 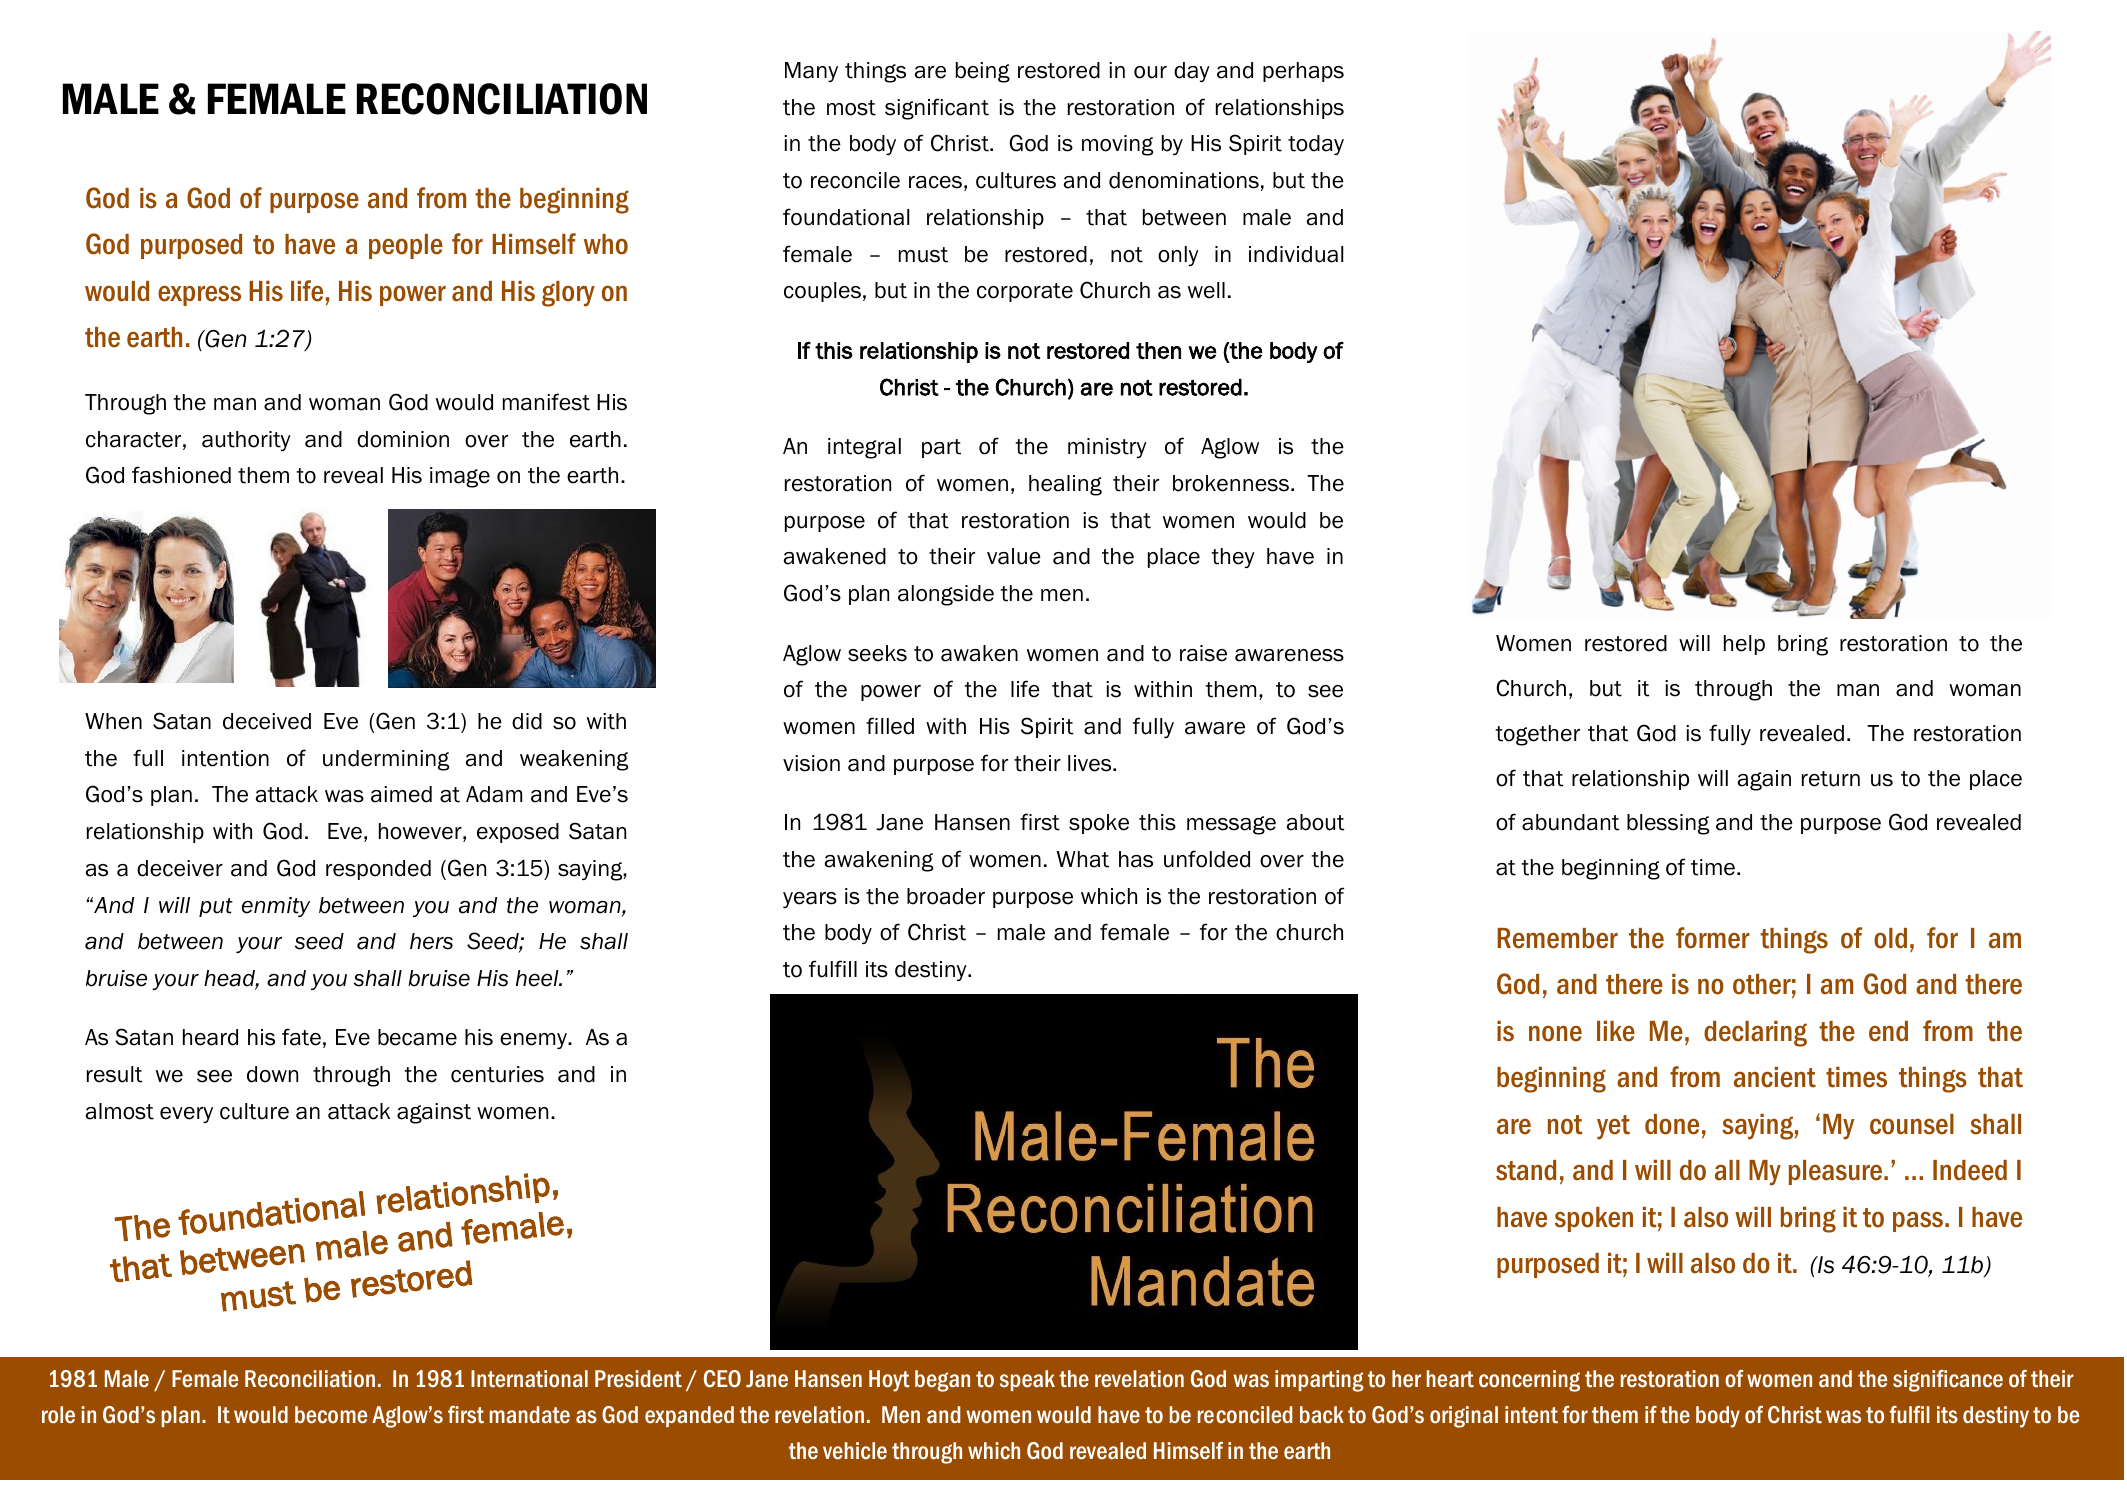 I want to click on today, so click(x=1316, y=145).
